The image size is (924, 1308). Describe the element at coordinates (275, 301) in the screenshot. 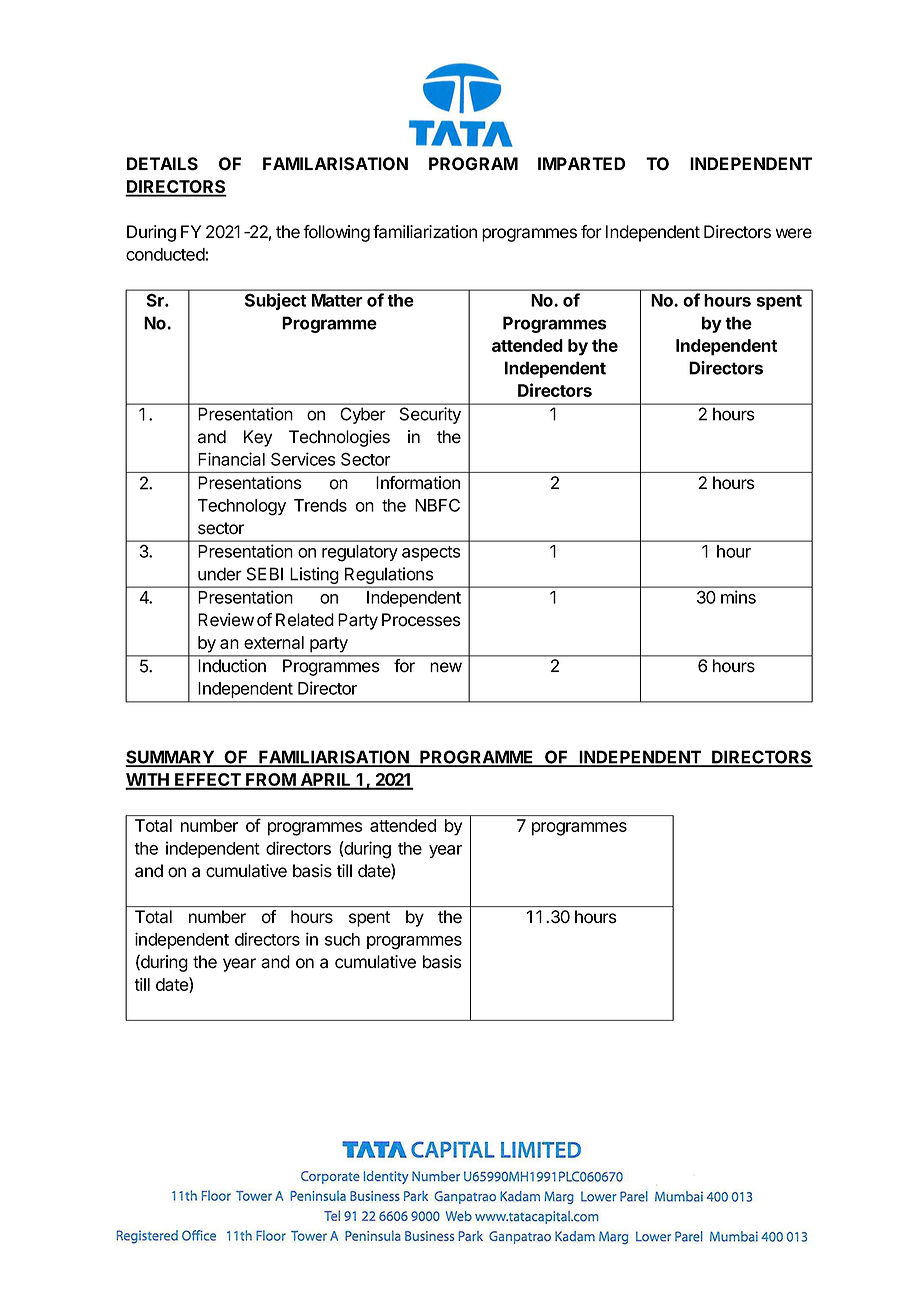

I see `Subject` at that location.
